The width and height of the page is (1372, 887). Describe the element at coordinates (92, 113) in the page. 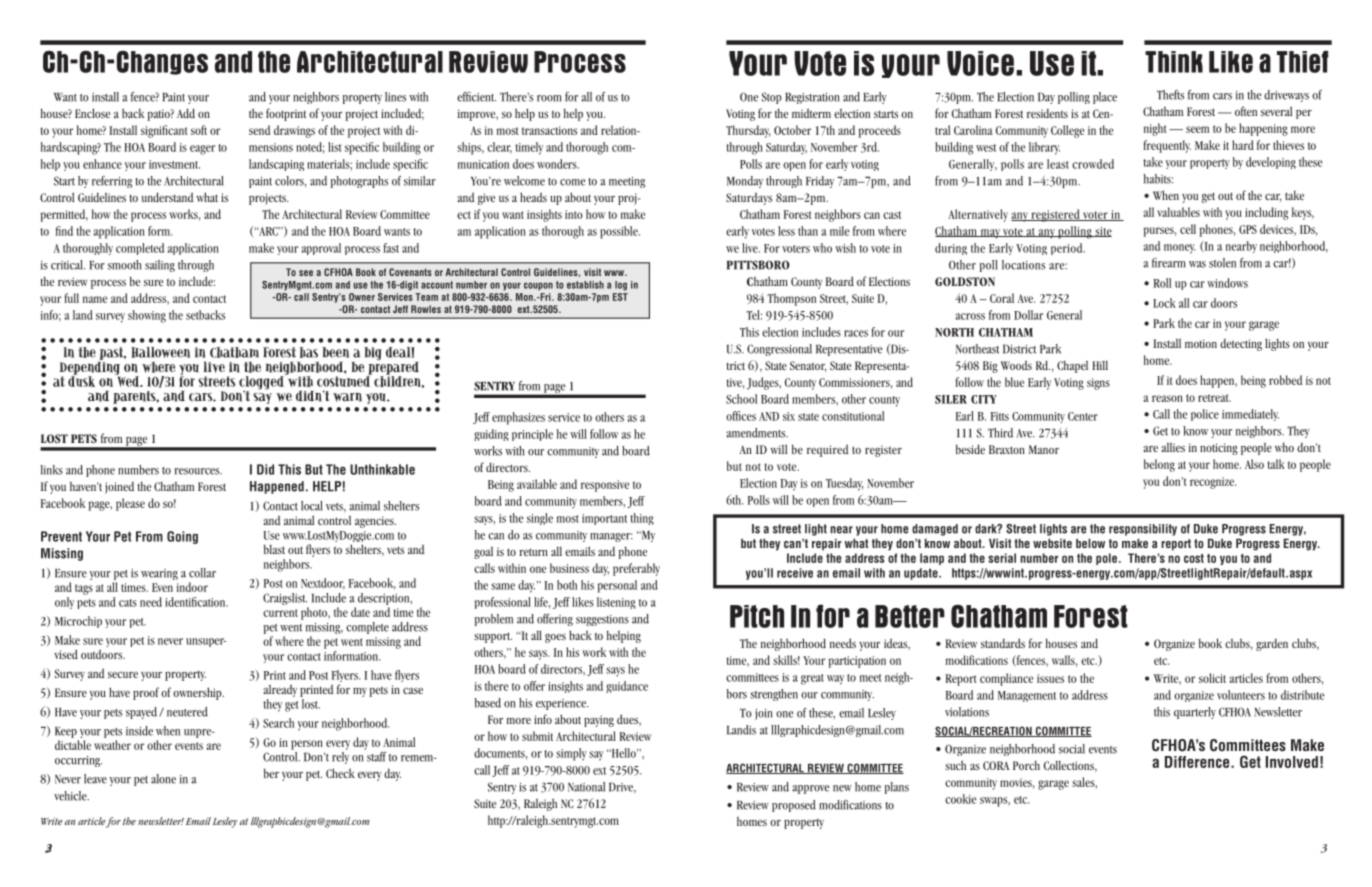

I see `Enclose` at that location.
